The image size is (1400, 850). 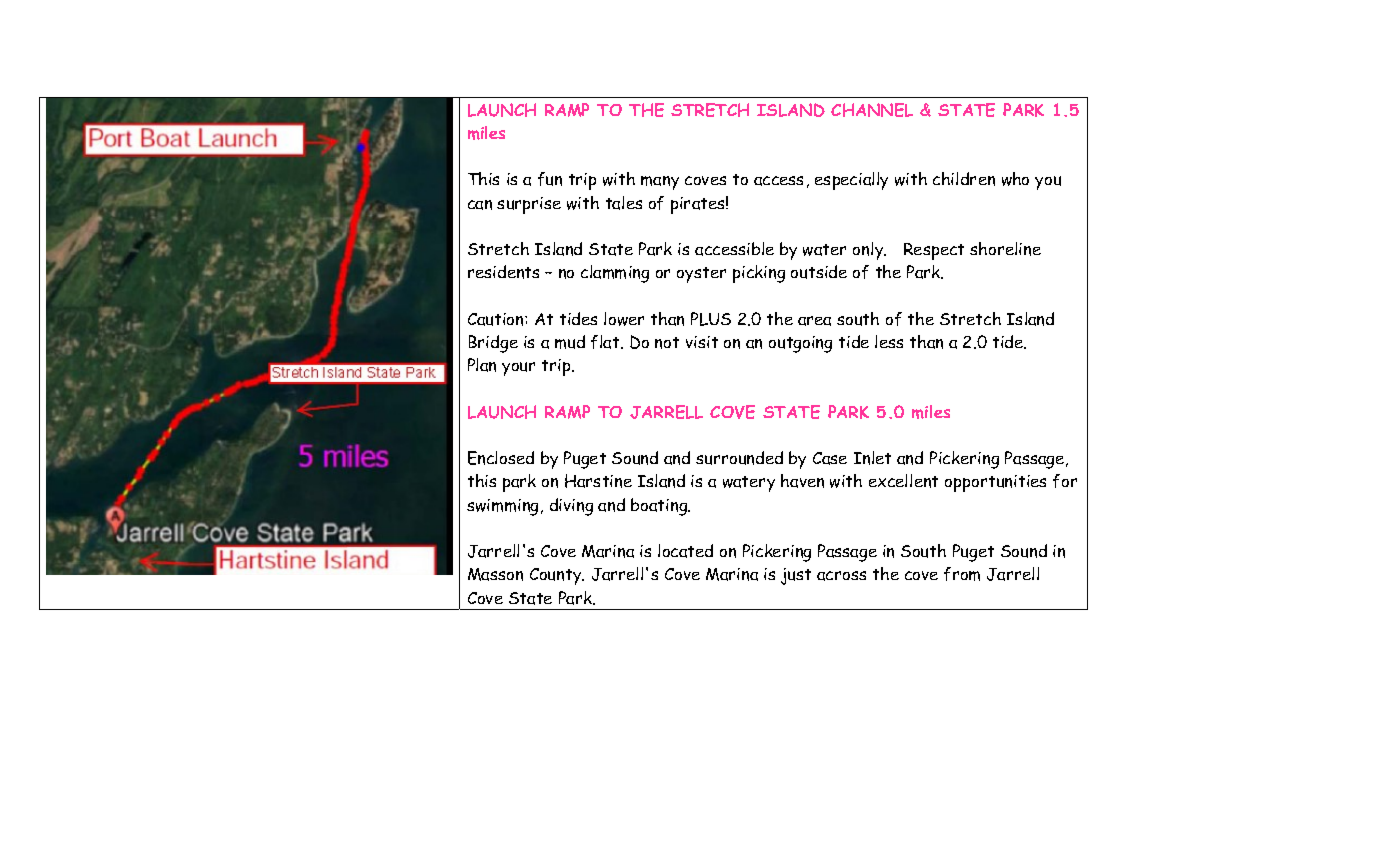 I want to click on mud, so click(x=570, y=342).
